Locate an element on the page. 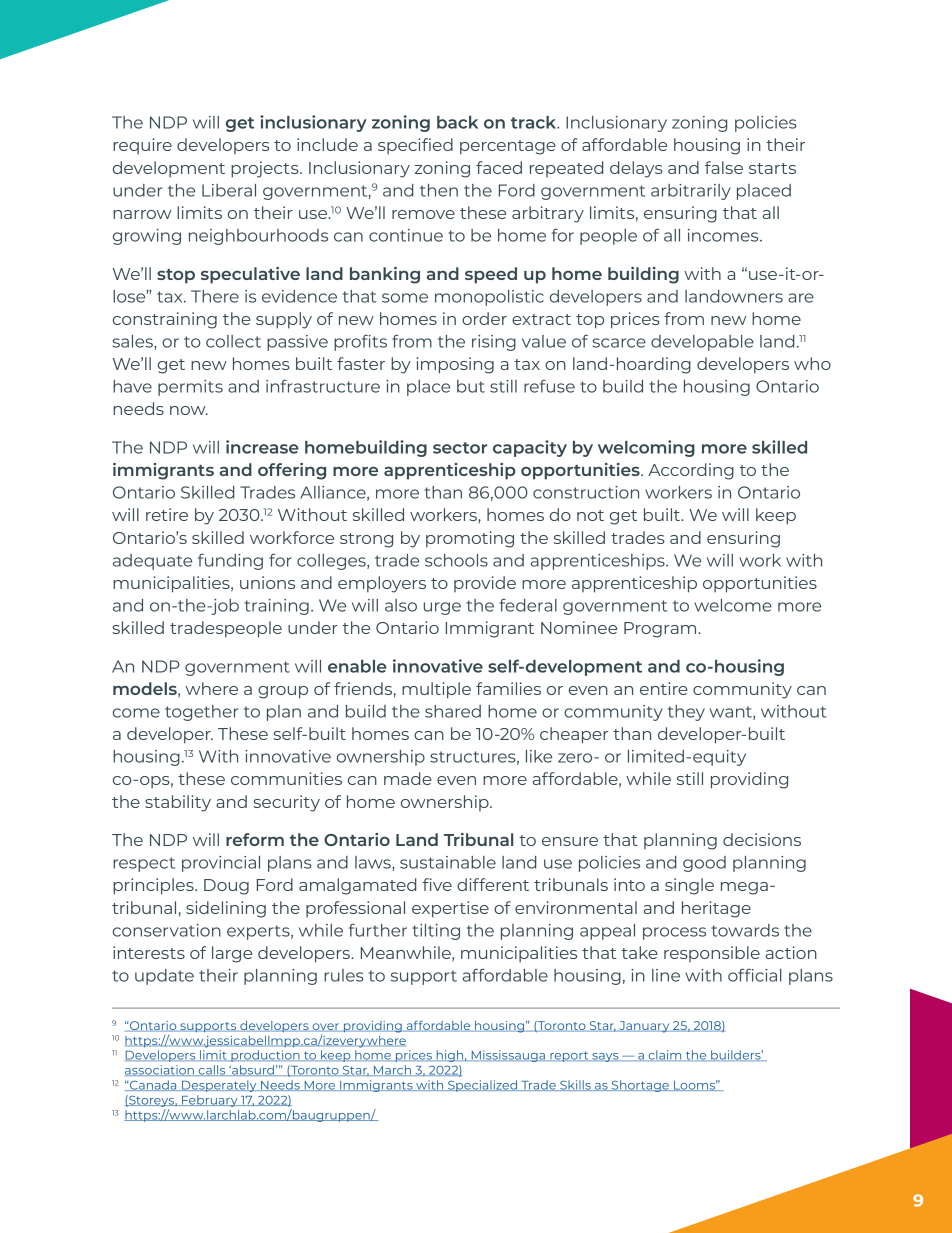 Image resolution: width=952 pixels, height=1233 pixels. According is located at coordinates (691, 471).
